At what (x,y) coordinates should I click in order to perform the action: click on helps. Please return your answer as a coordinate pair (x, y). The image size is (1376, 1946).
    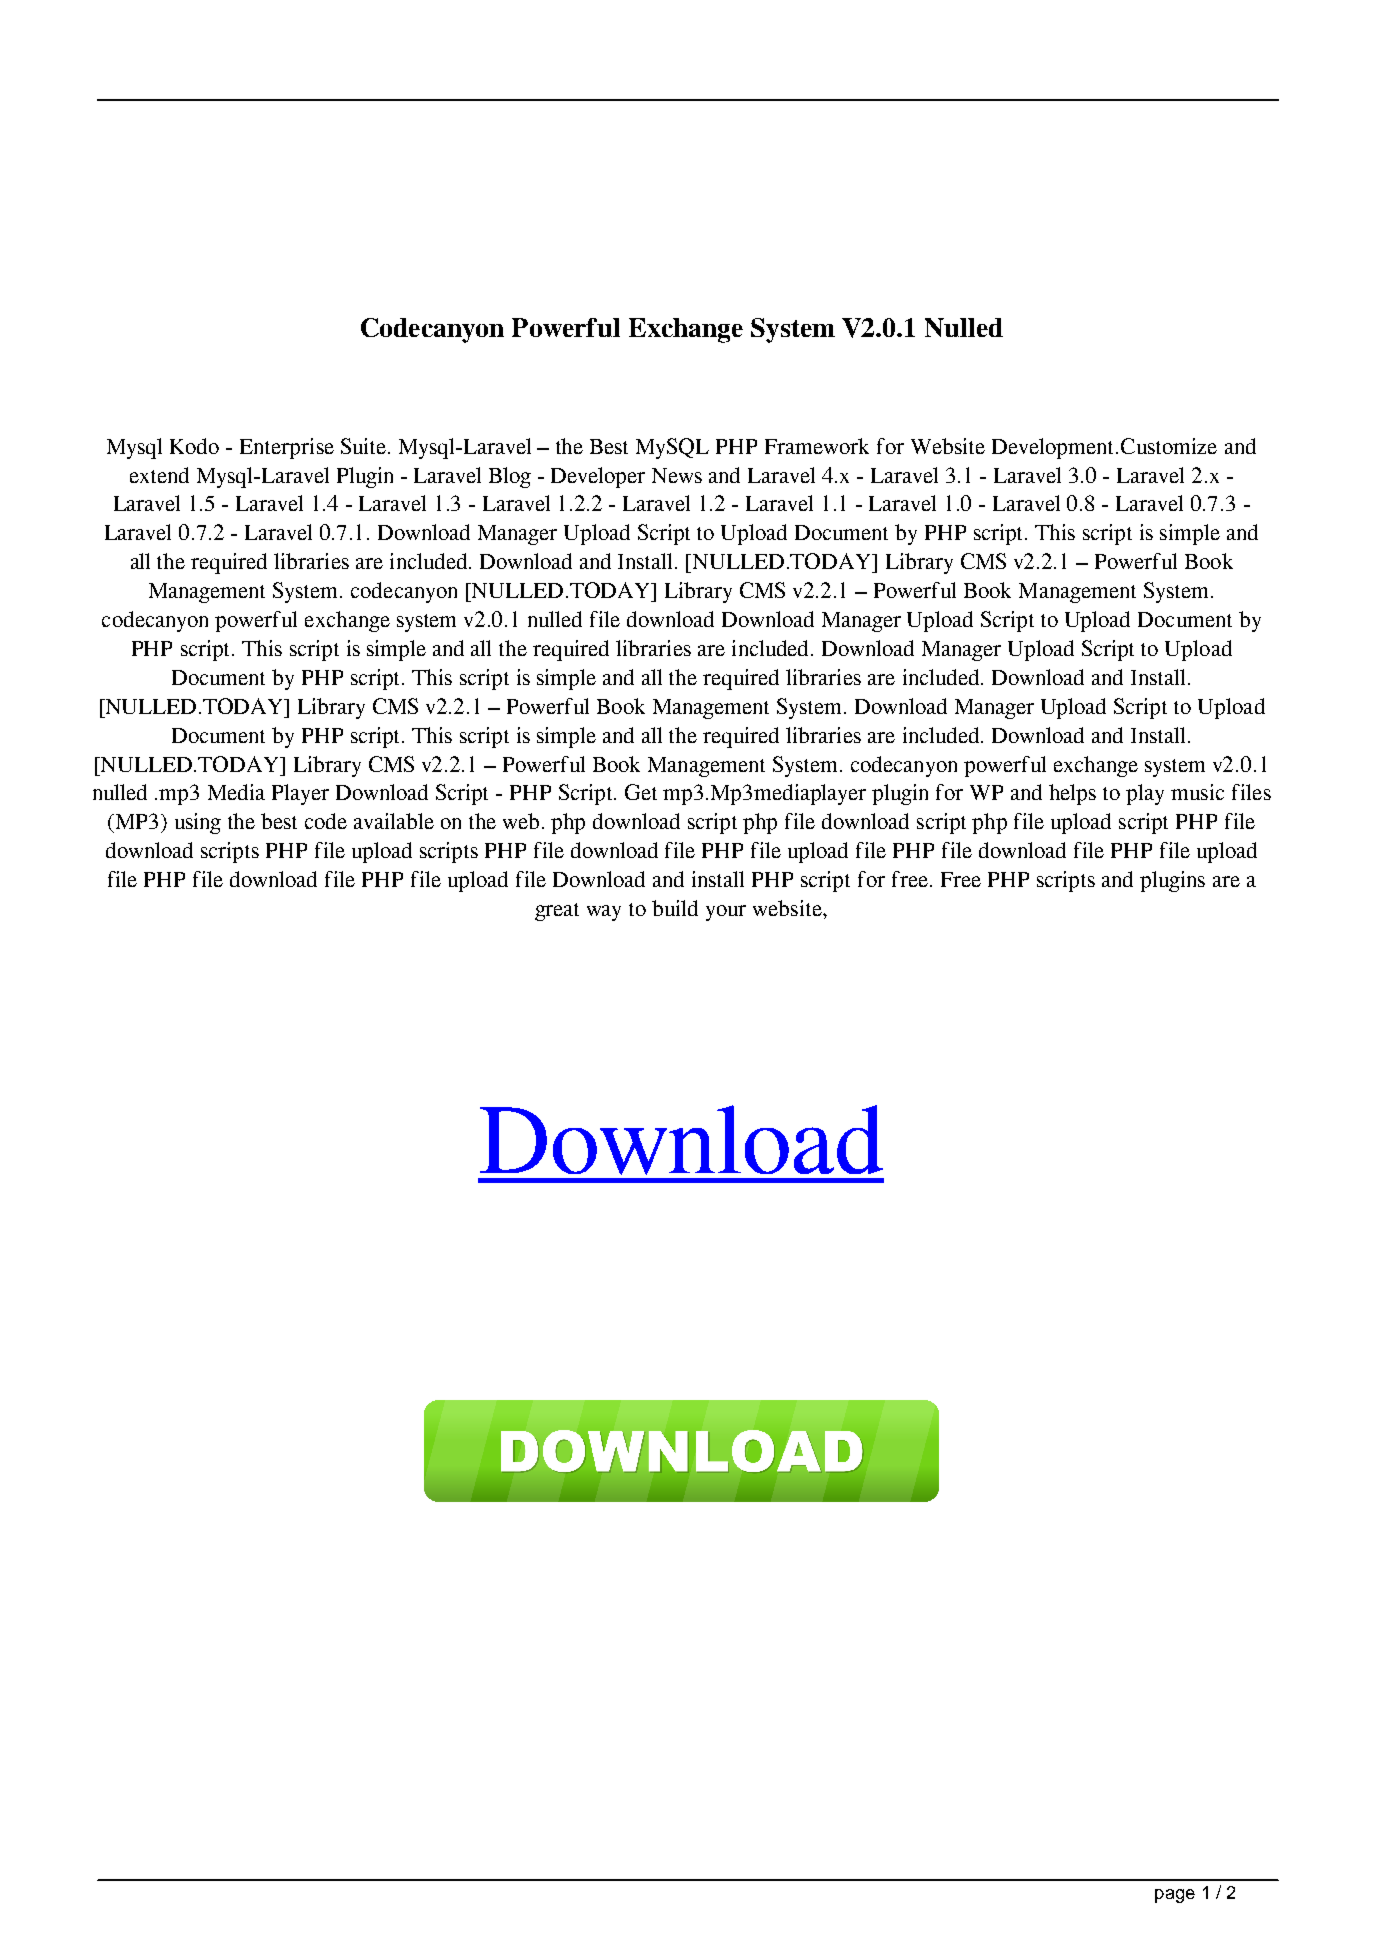
    Looking at the image, I should click on (1072, 794).
